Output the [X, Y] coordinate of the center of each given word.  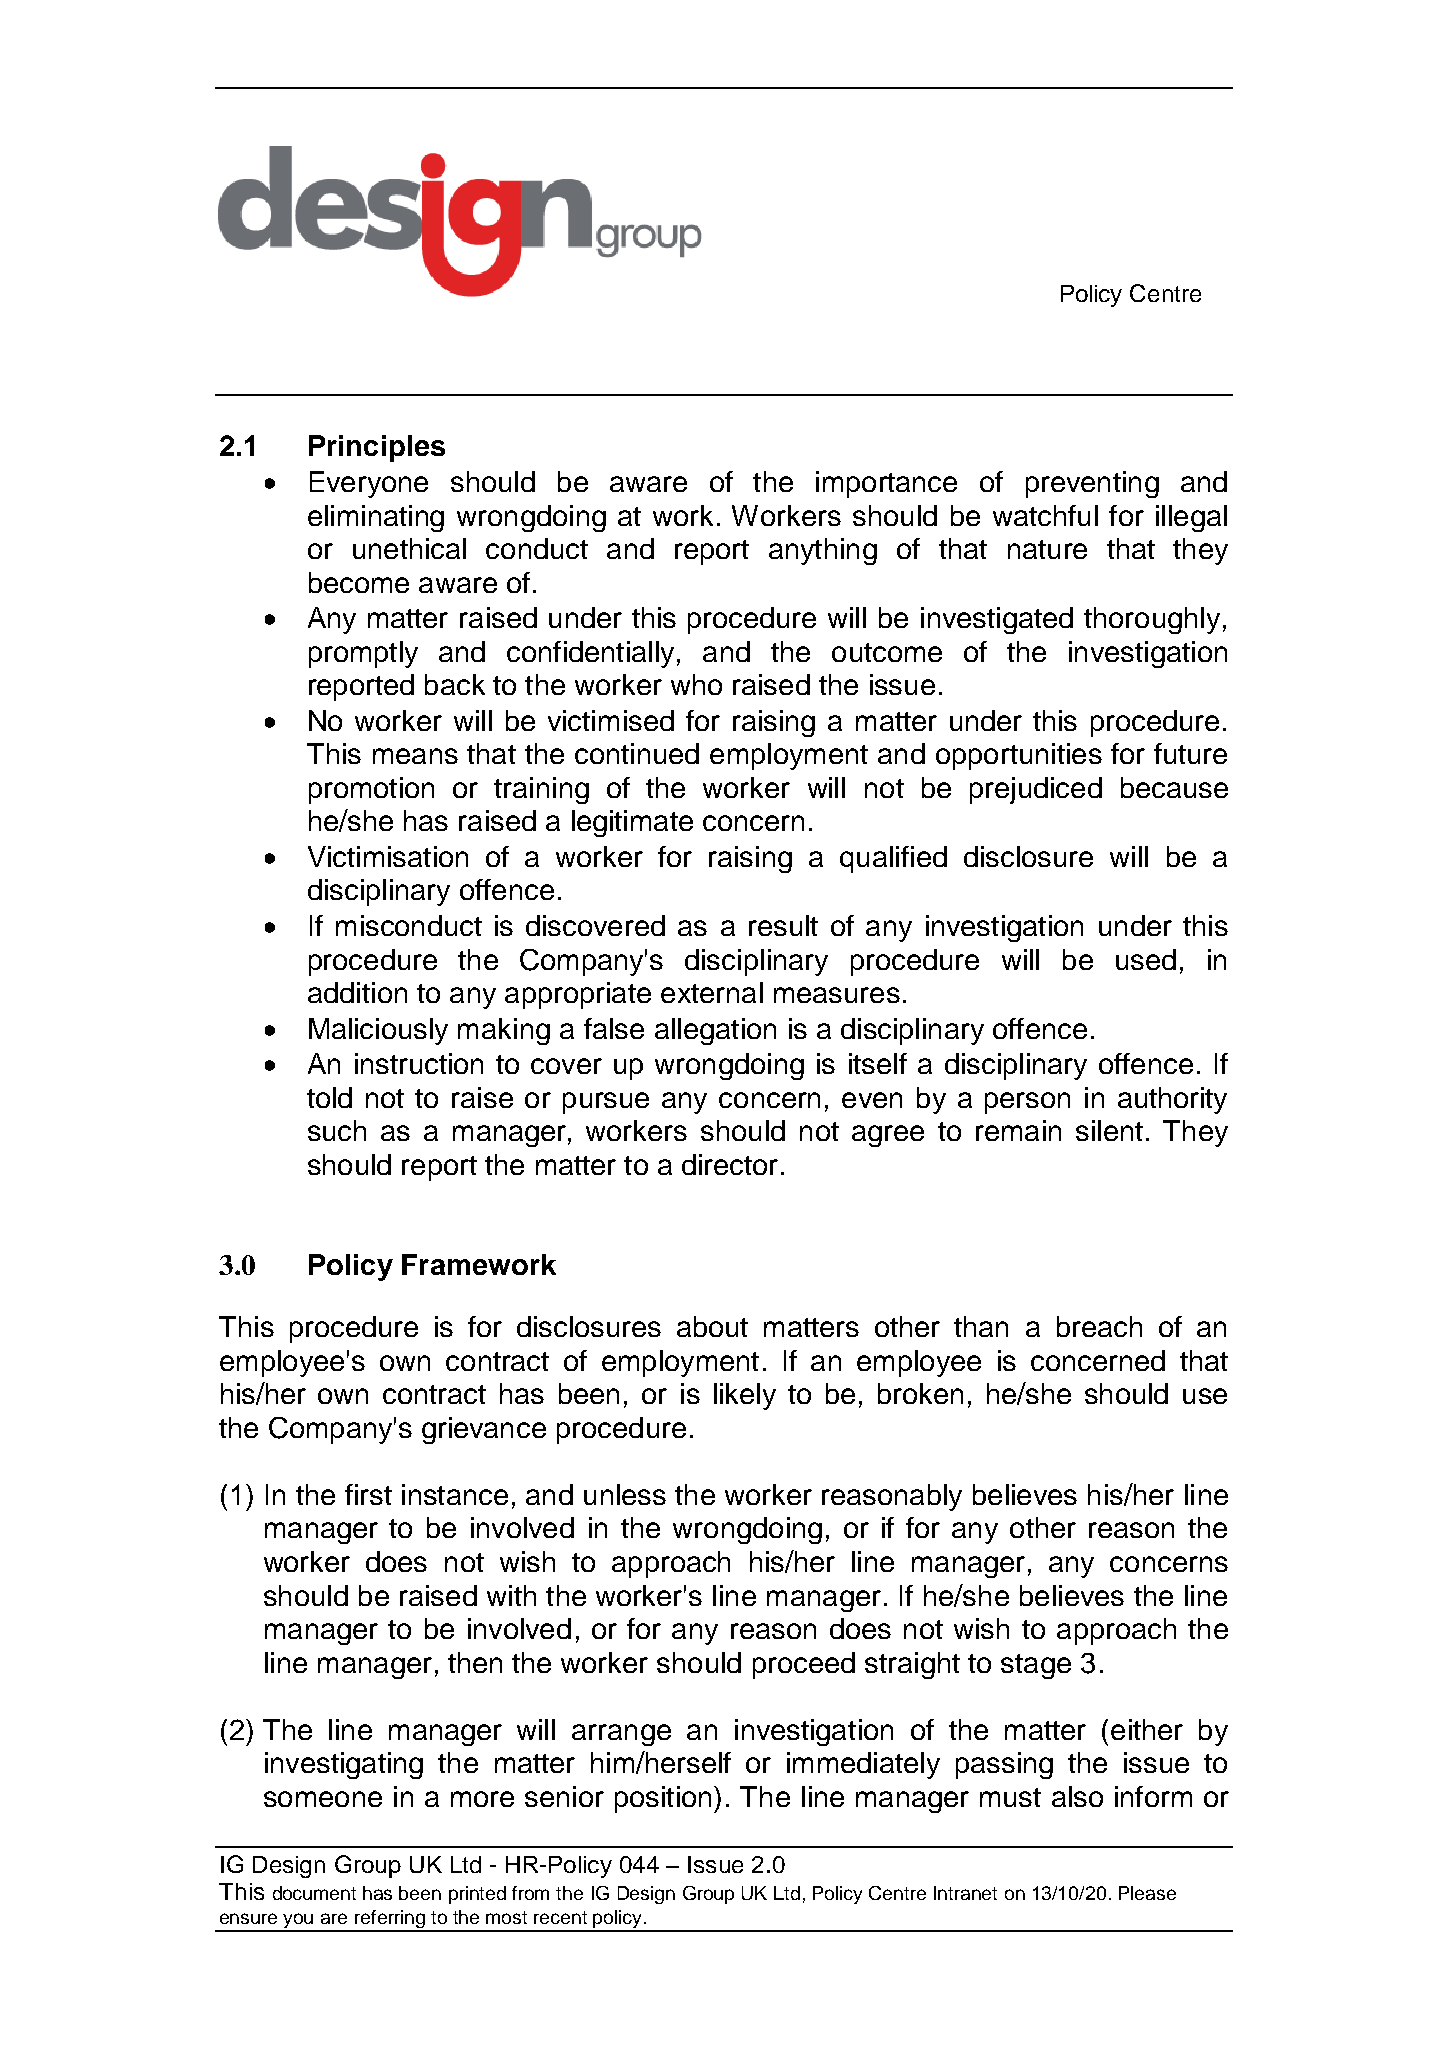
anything [823, 551]
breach [1099, 1326]
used [1146, 959]
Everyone [369, 484]
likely [745, 1396]
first [368, 1494]
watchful [1045, 515]
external [712, 992]
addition [357, 992]
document [314, 1893]
